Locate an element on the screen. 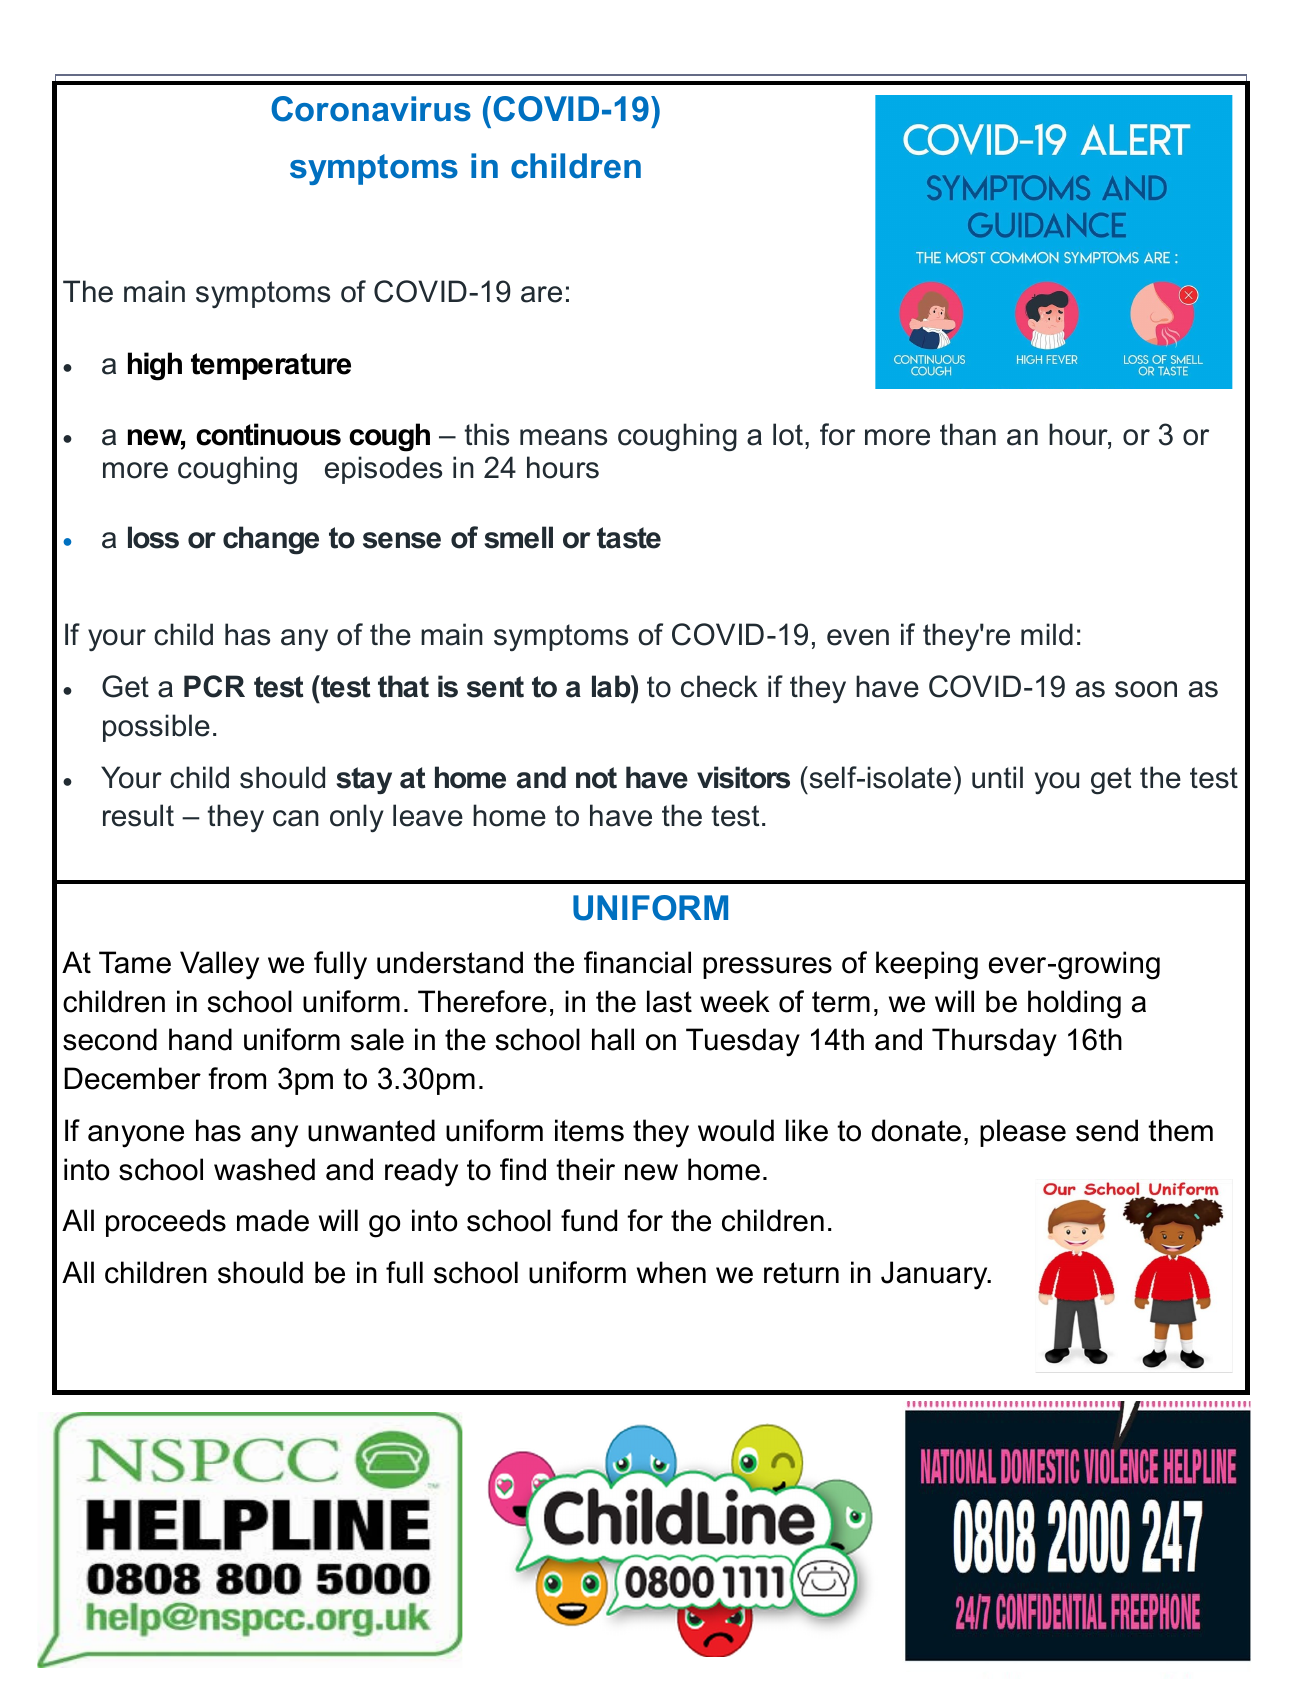 This screenshot has height=1694, width=1309. change is located at coordinates (271, 540).
